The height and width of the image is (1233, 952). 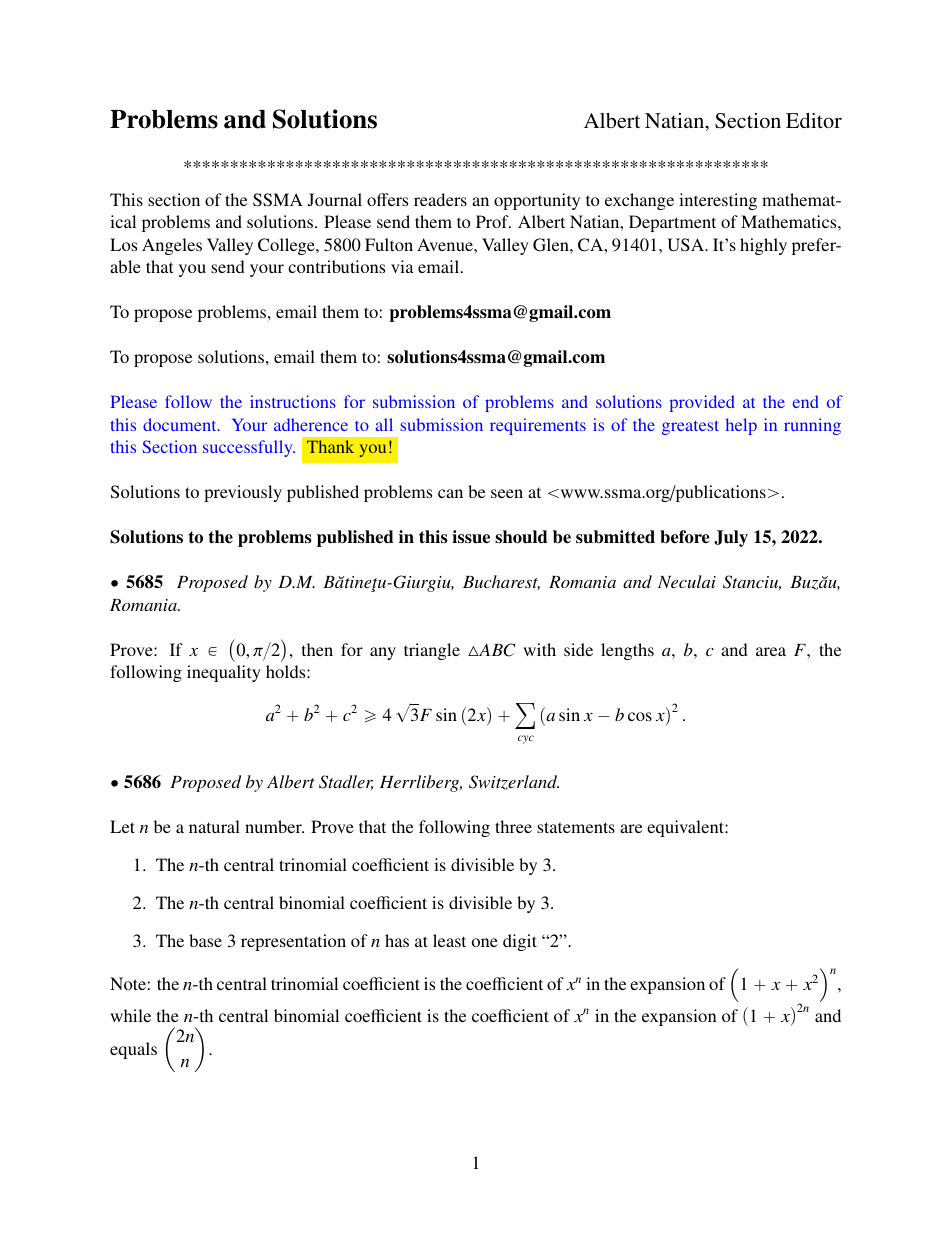 What do you see at coordinates (402, 266) in the image?
I see `via` at bounding box center [402, 266].
